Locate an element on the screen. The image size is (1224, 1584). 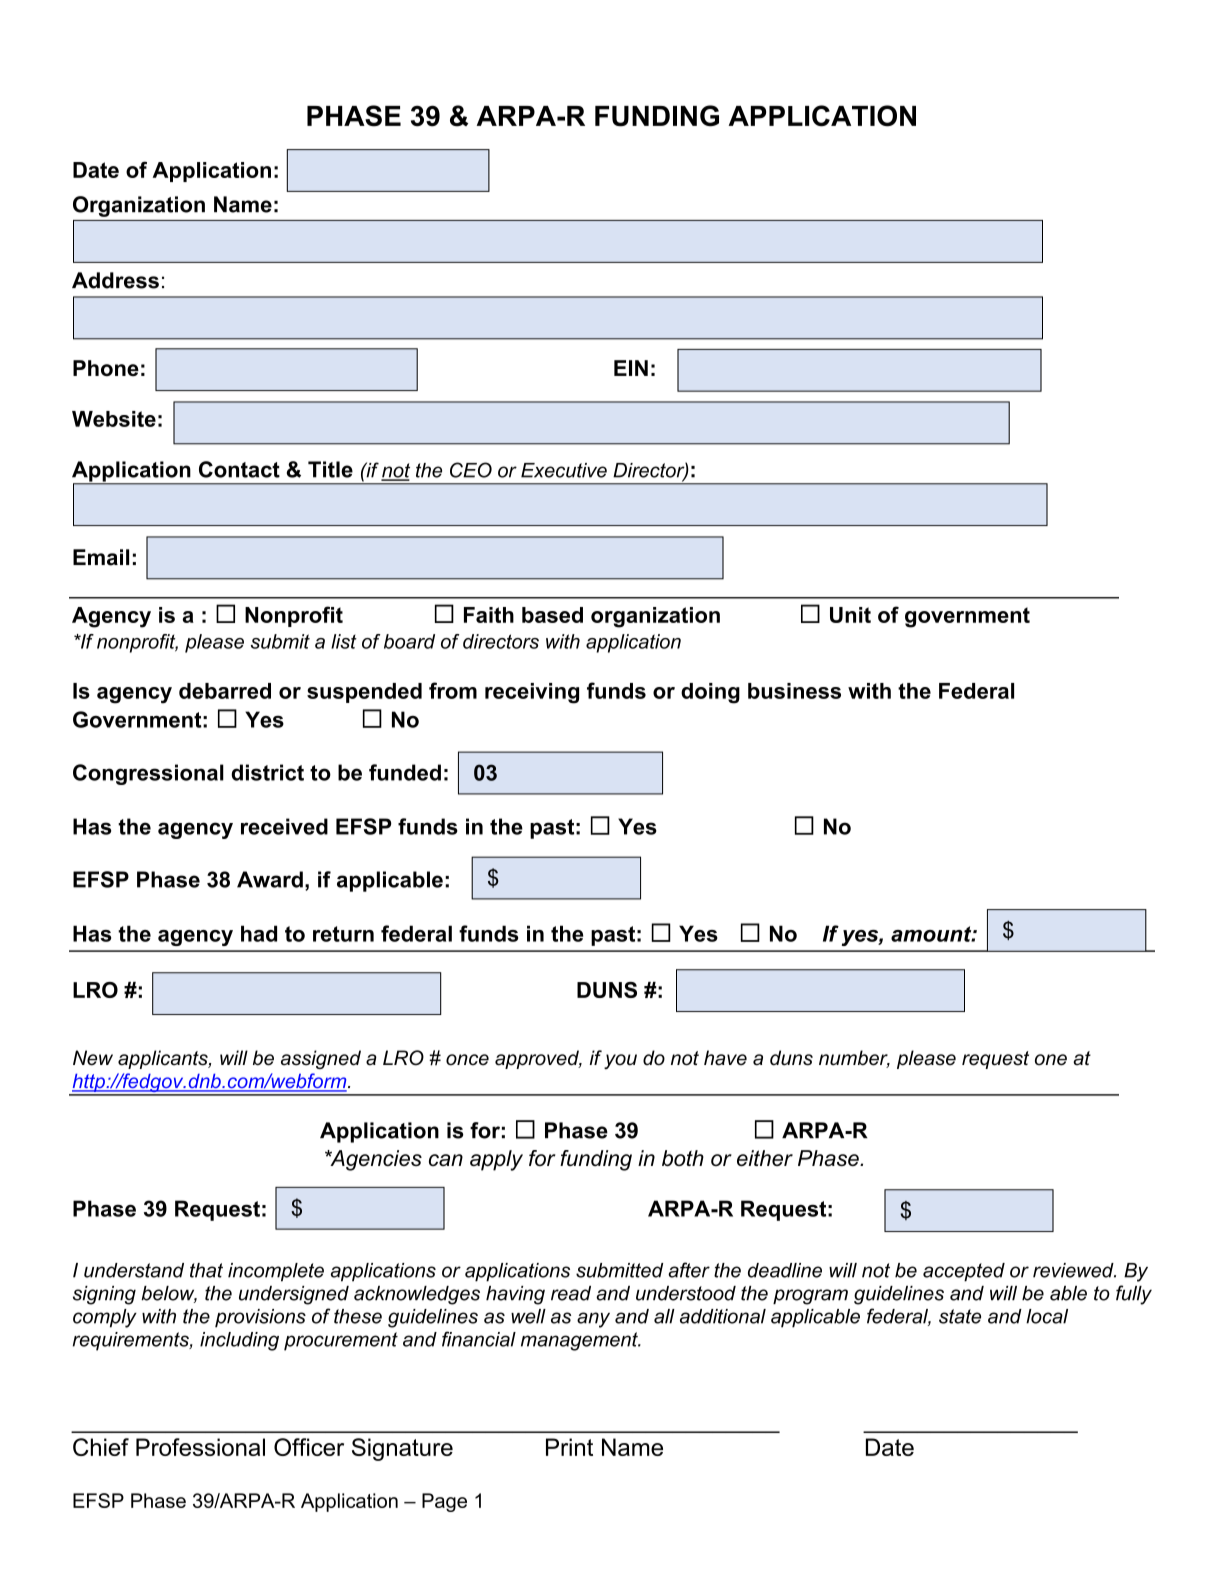
Award is located at coordinates (270, 879).
